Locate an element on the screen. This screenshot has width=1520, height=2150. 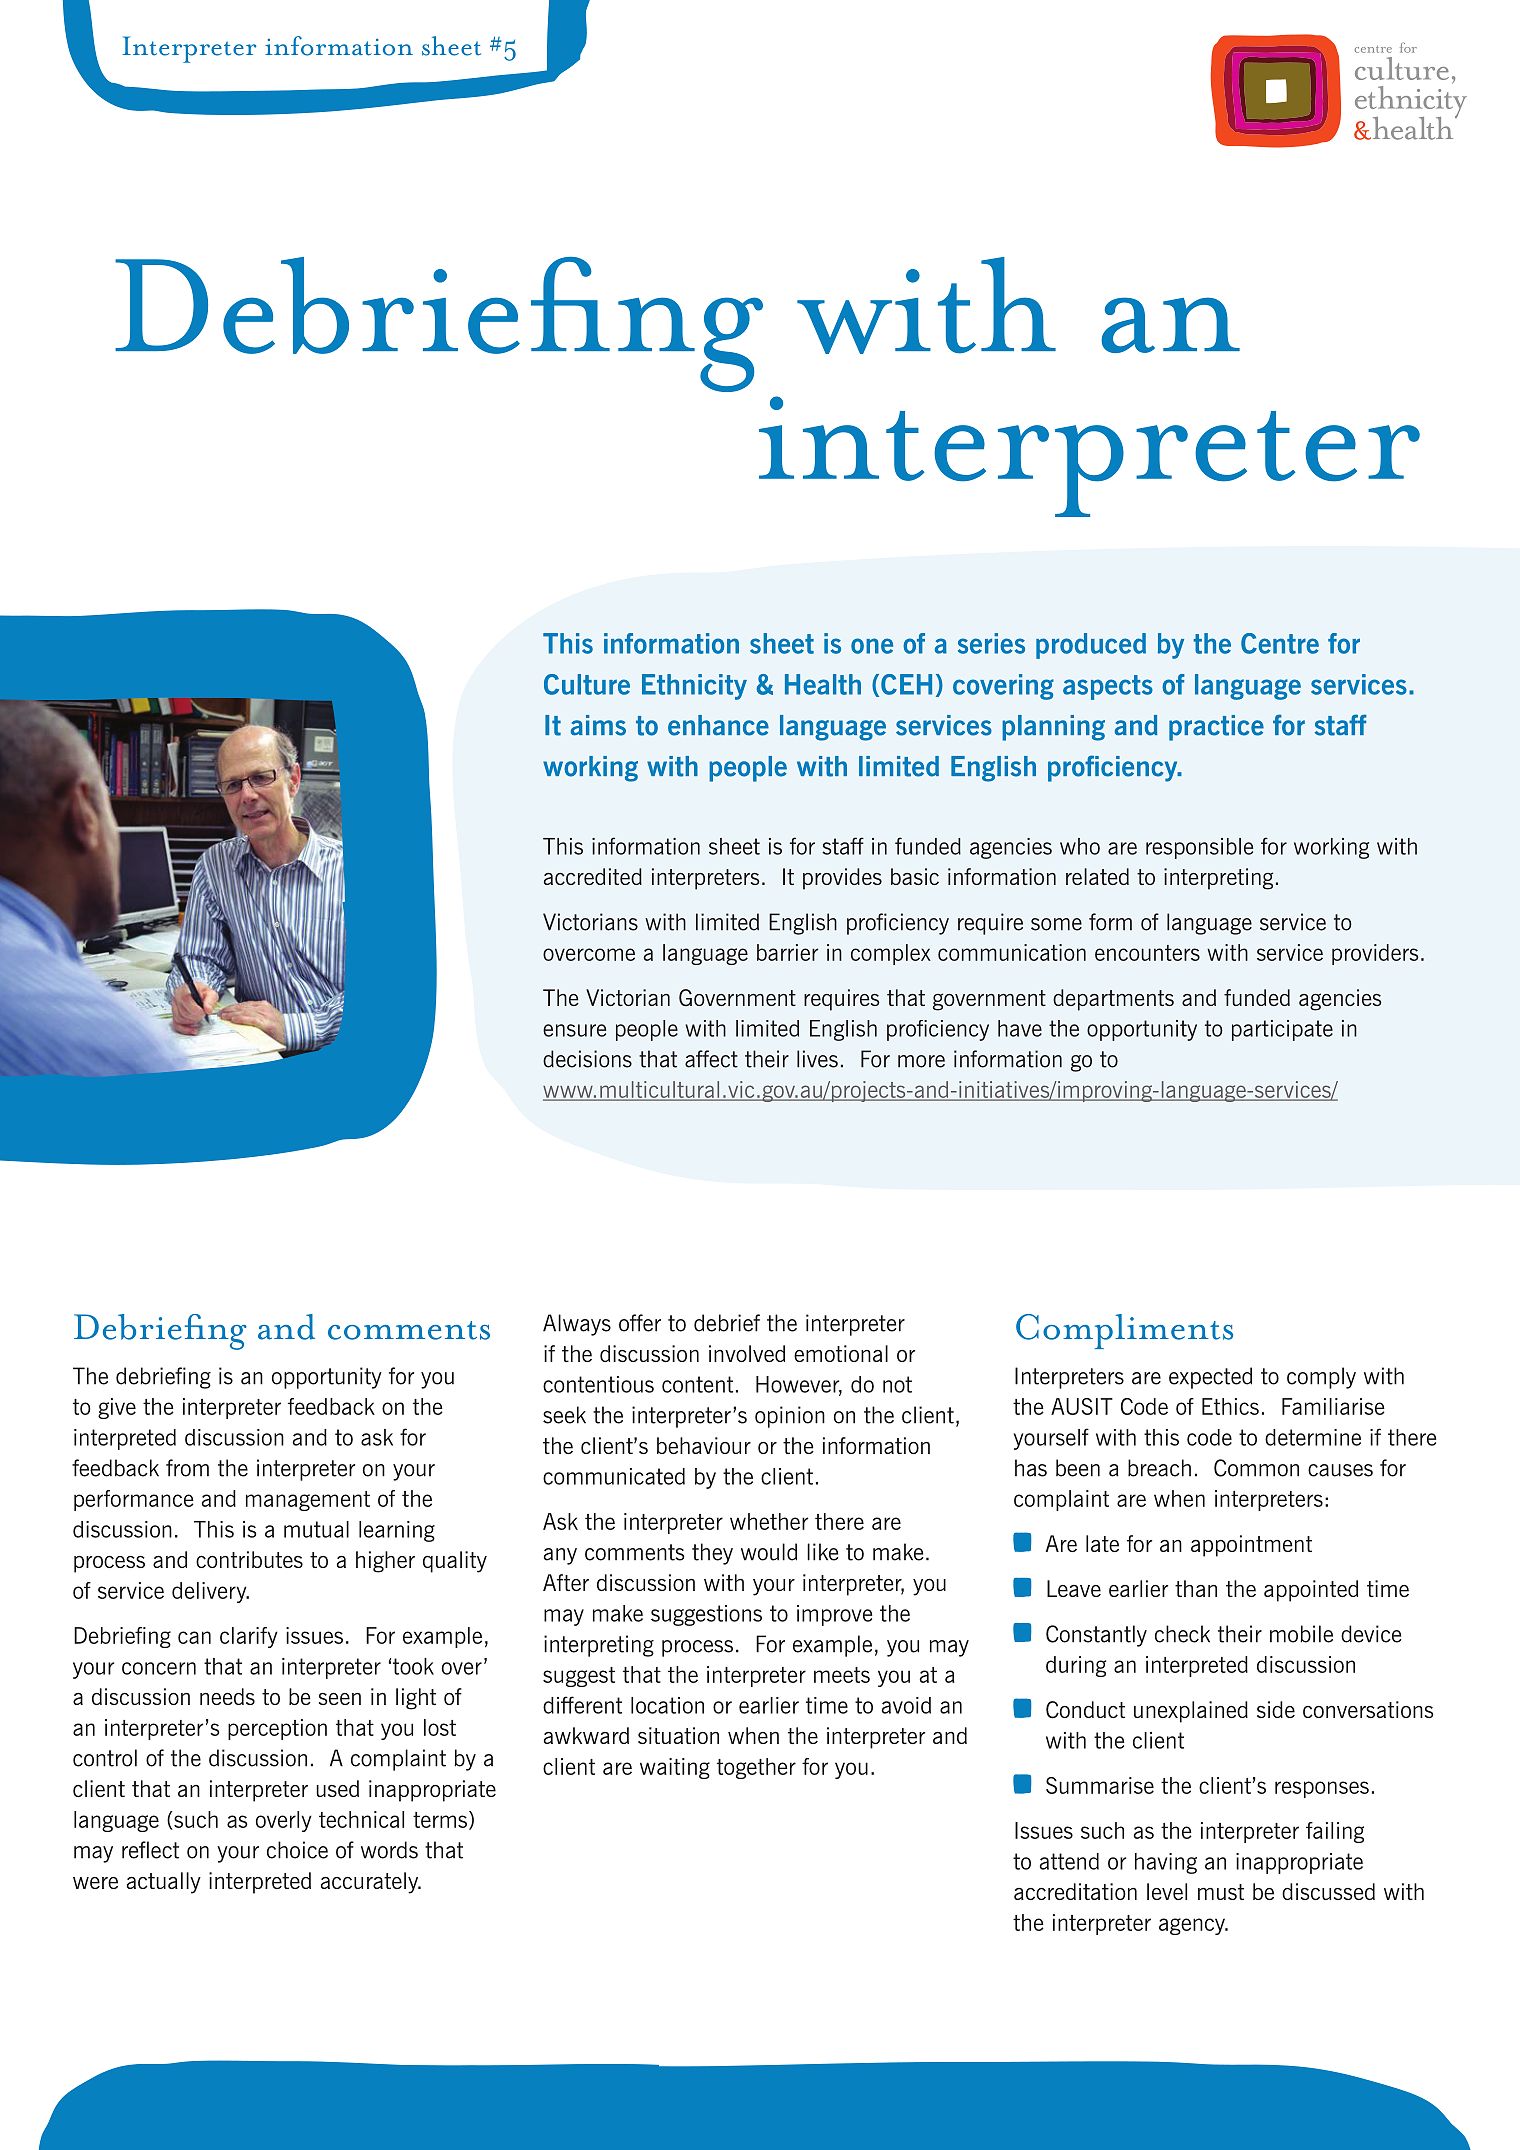
give is located at coordinates (117, 1408).
